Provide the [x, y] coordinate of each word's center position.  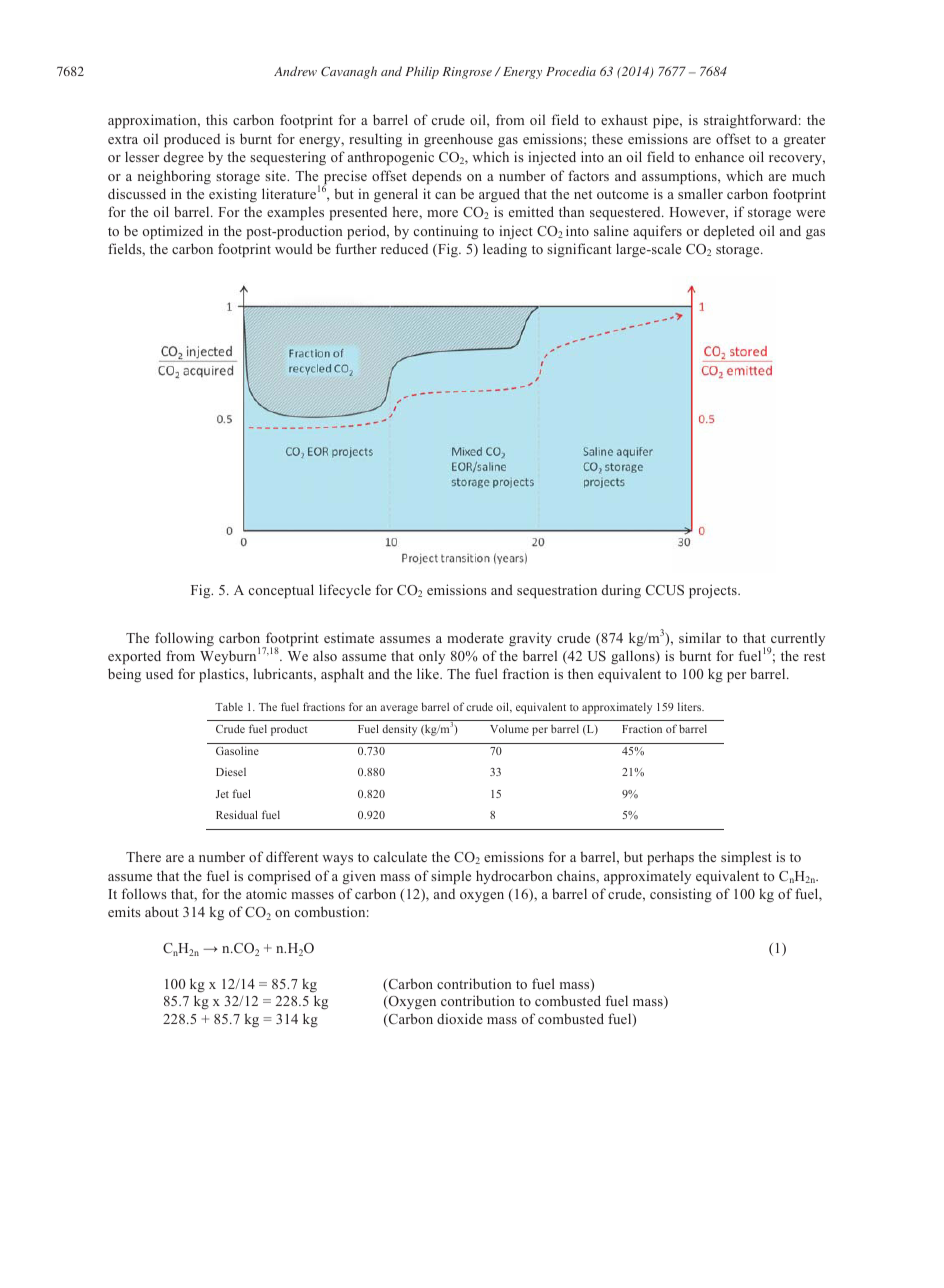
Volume [509, 728]
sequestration [557, 591]
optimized [173, 232]
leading [505, 250]
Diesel [231, 772]
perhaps [670, 858]
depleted [729, 232]
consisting [681, 895]
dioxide [460, 1018]
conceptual [281, 591]
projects [714, 591]
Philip [422, 72]
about [162, 911]
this [217, 119]
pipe [667, 121]
